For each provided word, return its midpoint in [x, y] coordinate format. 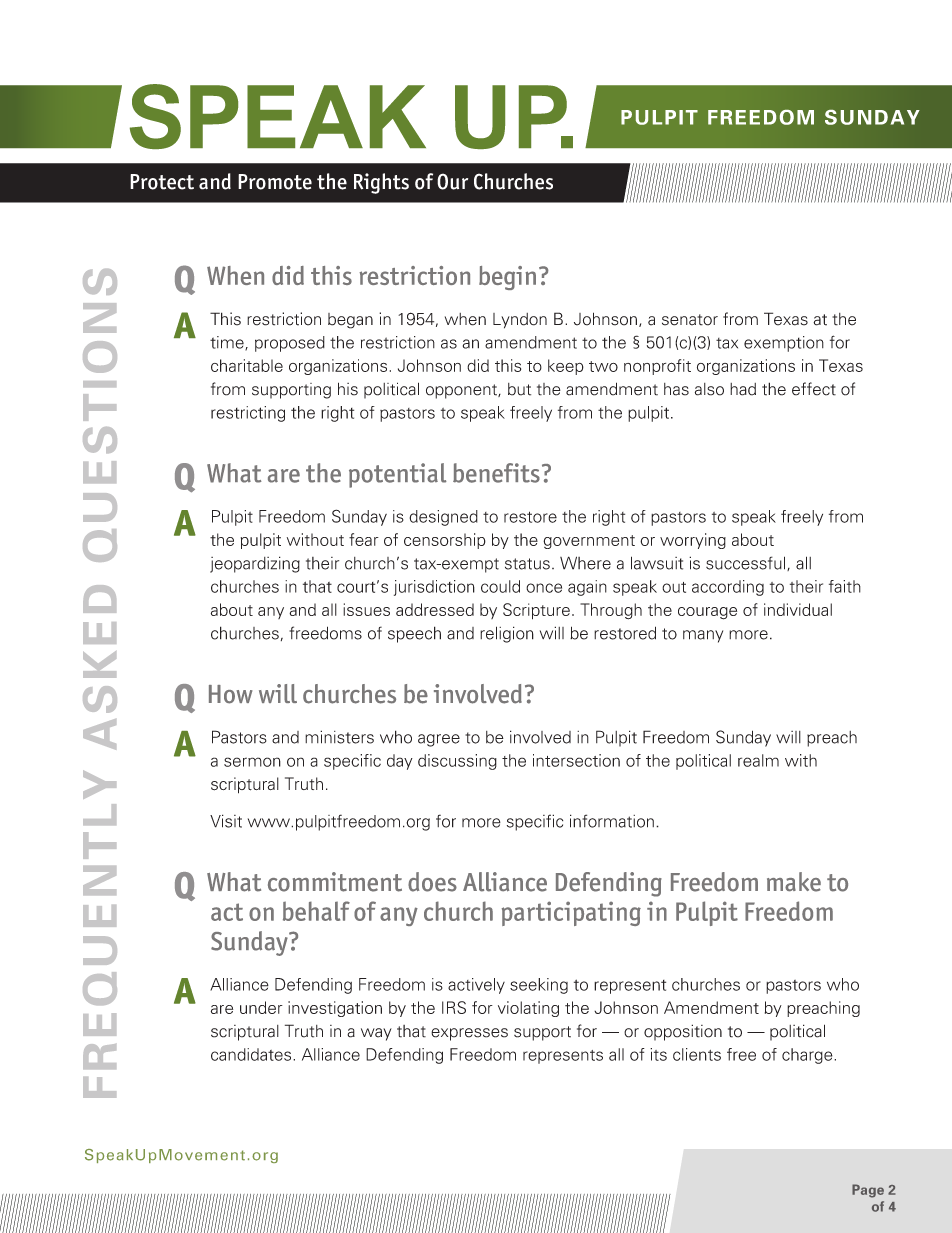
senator [690, 320]
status [527, 564]
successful [745, 563]
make [794, 882]
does [432, 882]
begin [507, 278]
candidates [252, 1054]
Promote [275, 182]
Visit [226, 821]
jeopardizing [255, 564]
